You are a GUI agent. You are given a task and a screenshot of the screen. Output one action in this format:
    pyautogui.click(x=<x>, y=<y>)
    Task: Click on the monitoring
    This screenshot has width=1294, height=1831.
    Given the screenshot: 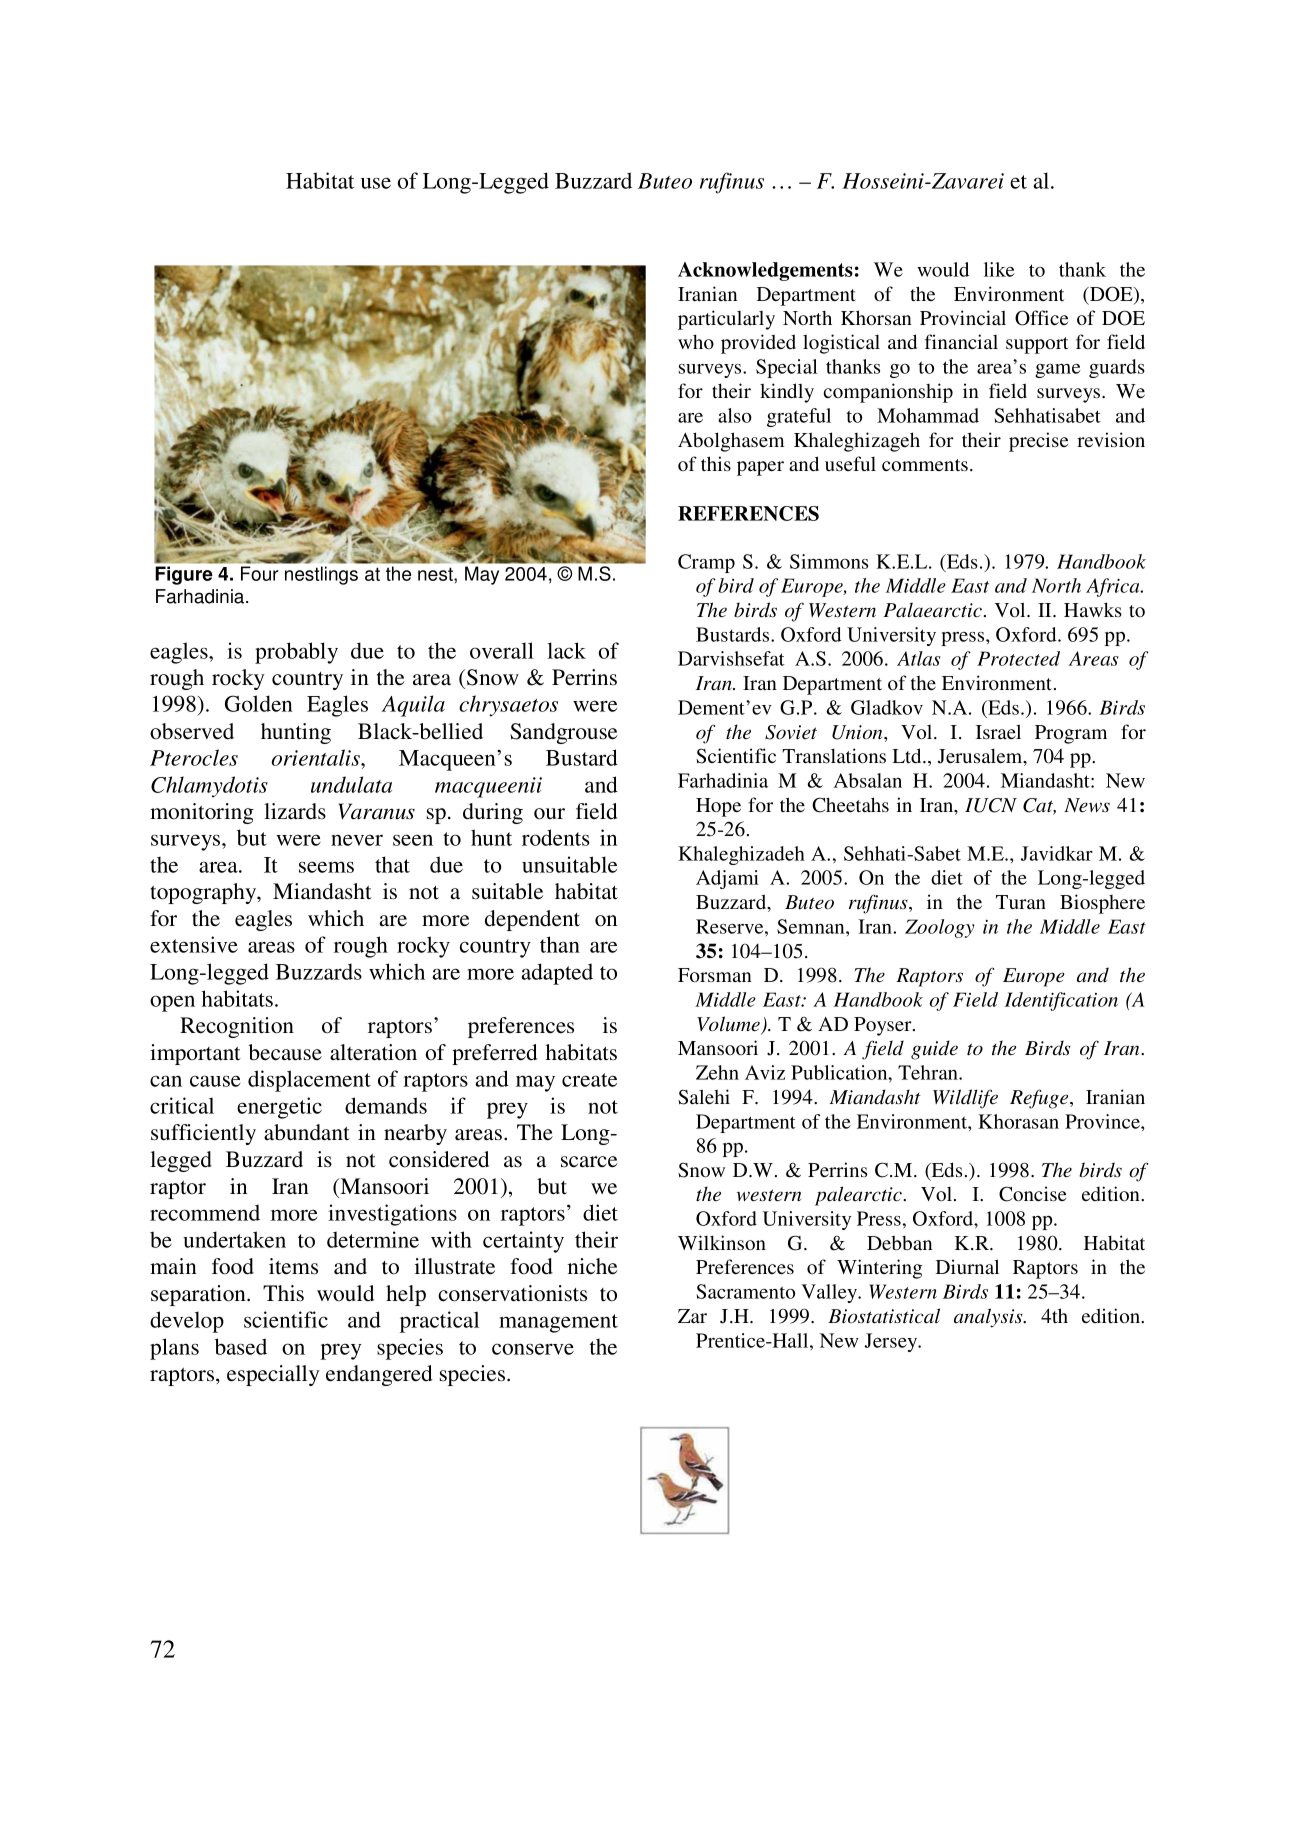 What is the action you would take?
    pyautogui.click(x=202, y=813)
